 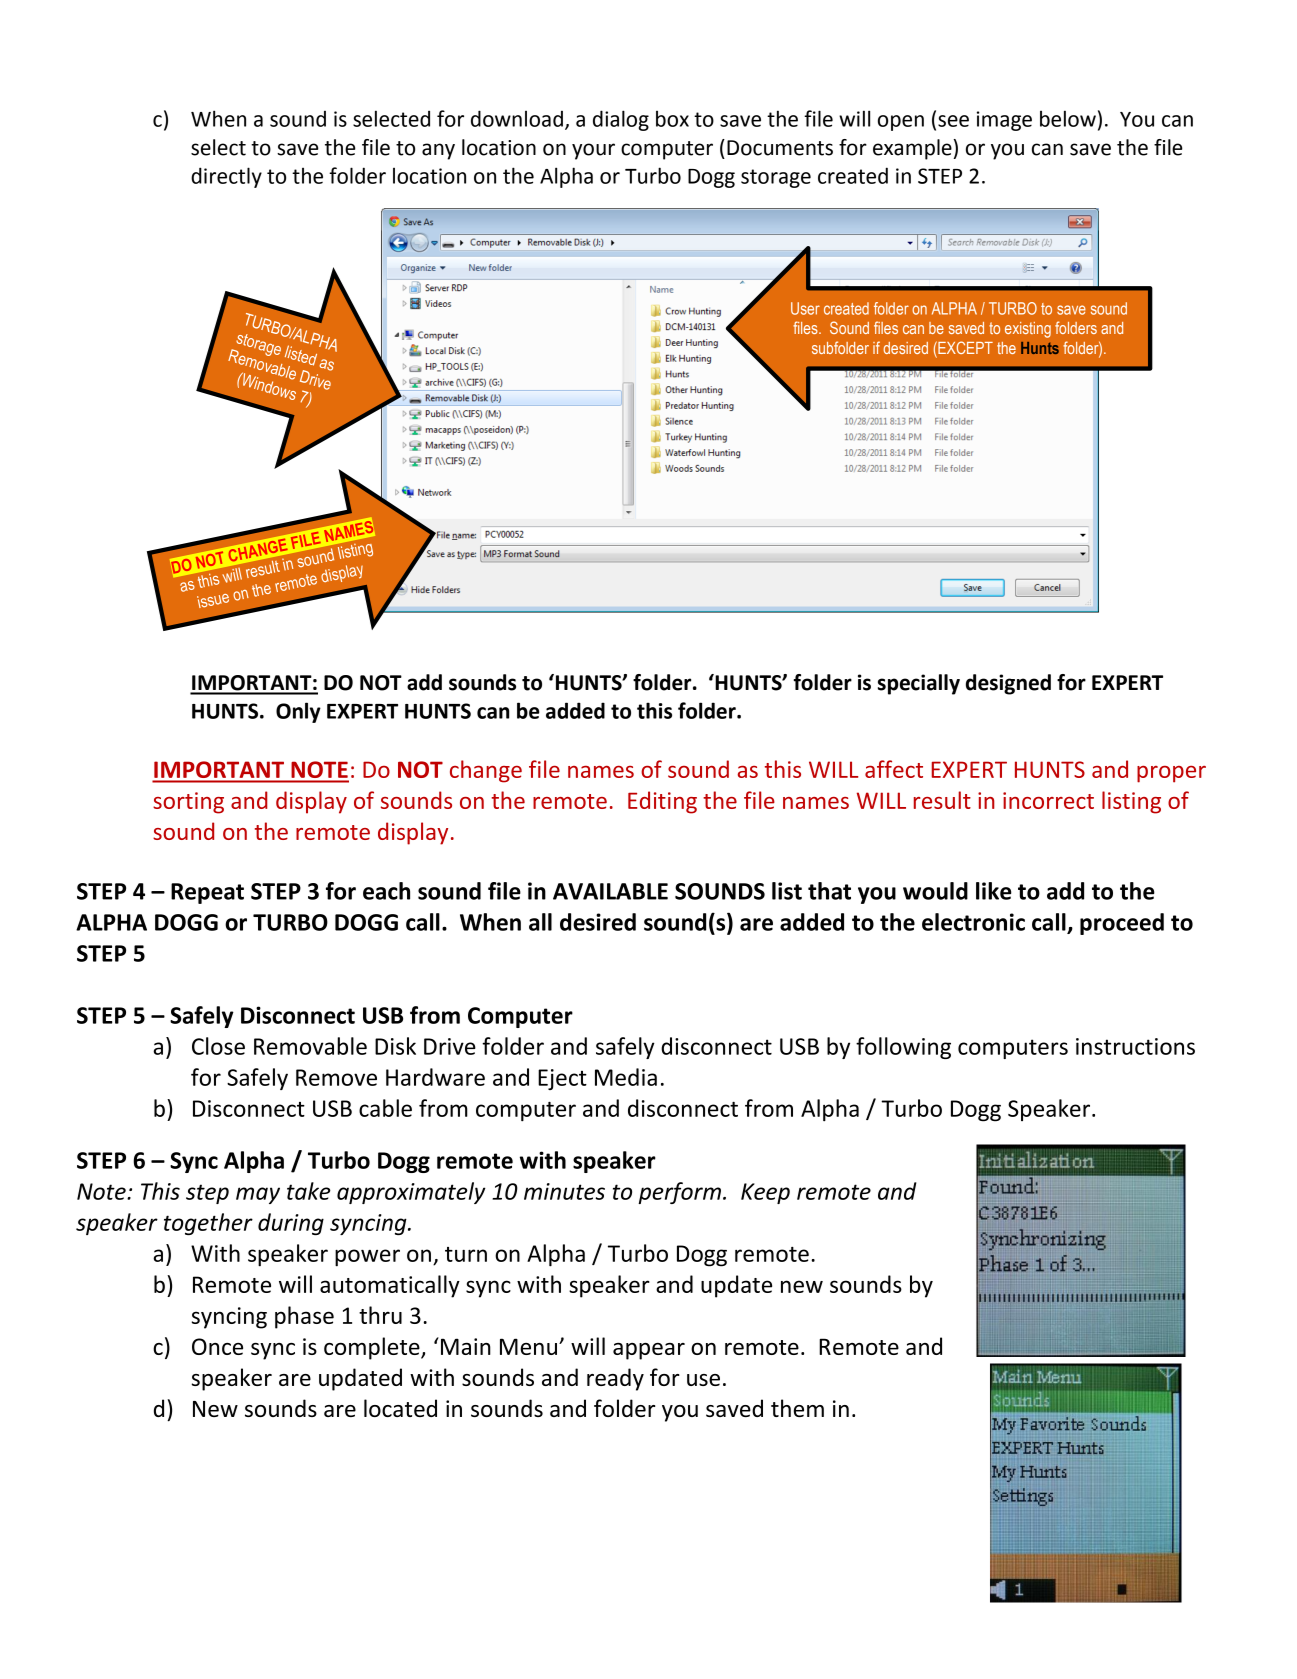 What do you see at coordinates (610, 891) in the screenshot?
I see `AVAILABLE` at bounding box center [610, 891].
